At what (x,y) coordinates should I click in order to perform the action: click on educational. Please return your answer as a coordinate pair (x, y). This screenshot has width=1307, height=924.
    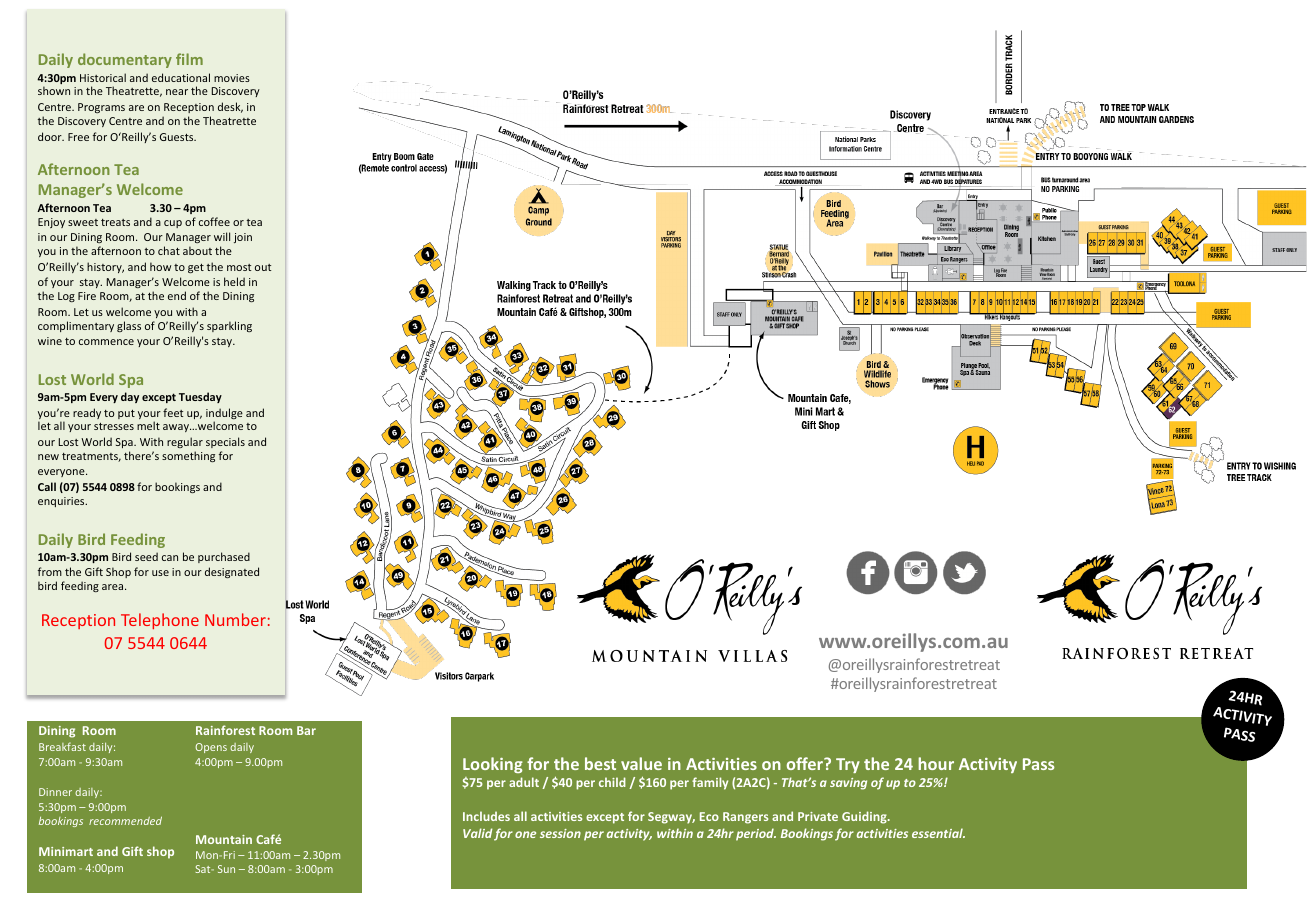
    Looking at the image, I should click on (181, 77).
